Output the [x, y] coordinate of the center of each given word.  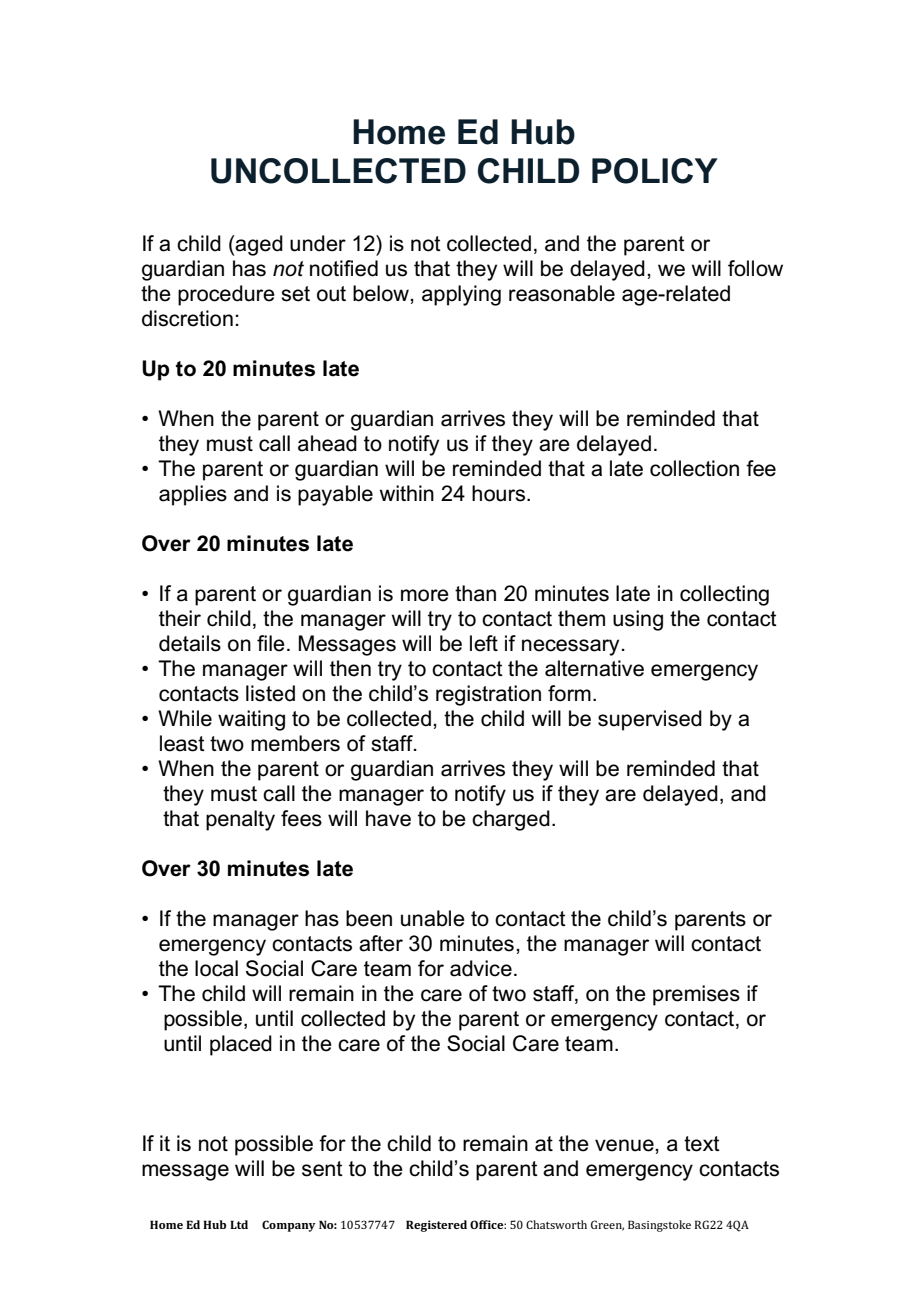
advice [481, 968]
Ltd [239, 1224]
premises [696, 995]
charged [511, 820]
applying [461, 295]
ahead [327, 443]
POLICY [655, 171]
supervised [650, 720]
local [216, 968]
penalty [240, 820]
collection [694, 468]
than [475, 593]
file [271, 643]
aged [258, 245]
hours [498, 493]
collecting [724, 595]
